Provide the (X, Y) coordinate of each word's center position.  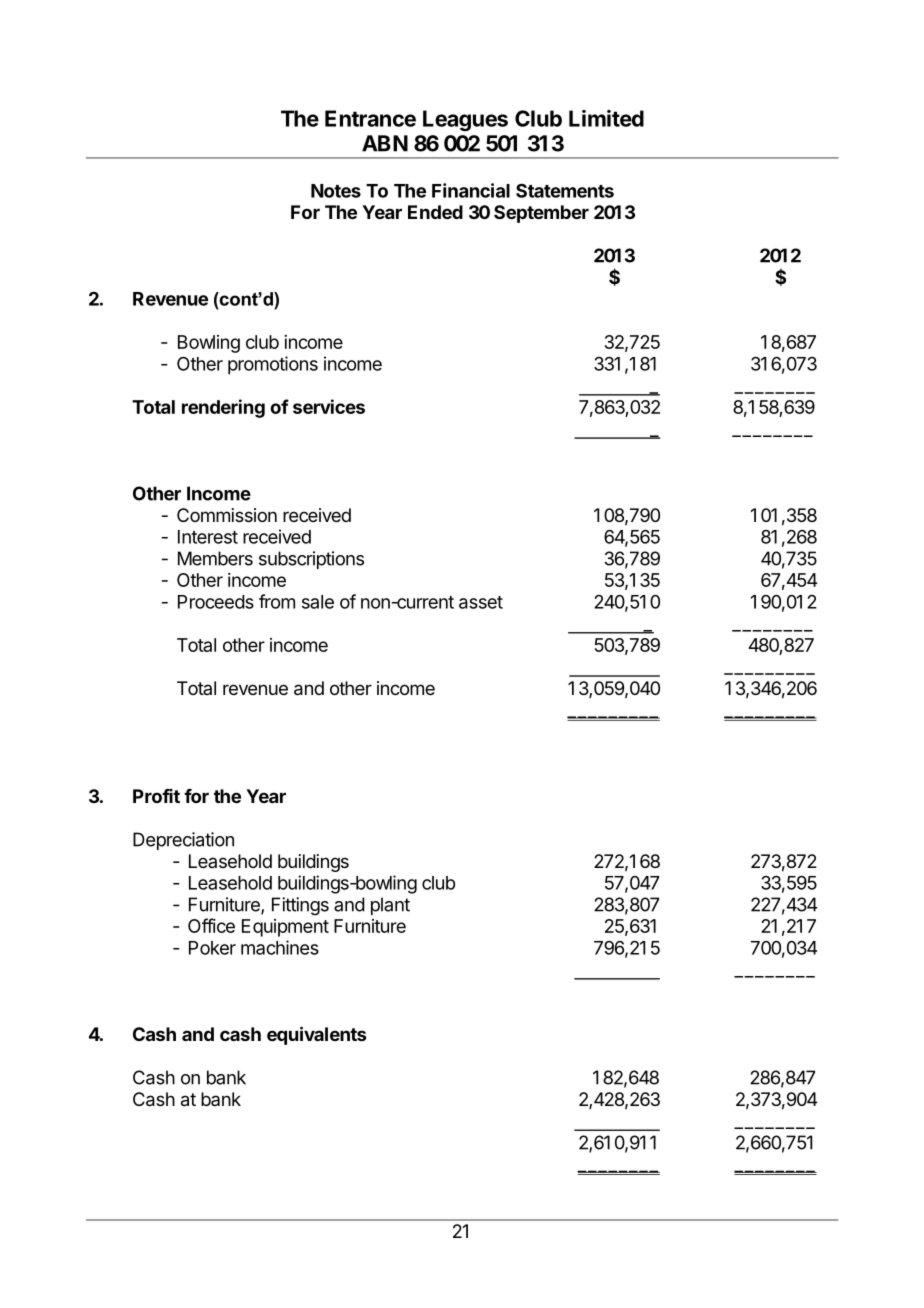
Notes (336, 191)
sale (318, 602)
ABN (385, 143)
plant (390, 906)
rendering (223, 408)
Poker (212, 948)
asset (481, 602)
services (329, 406)
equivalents (316, 1035)
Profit (156, 796)
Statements (565, 190)
